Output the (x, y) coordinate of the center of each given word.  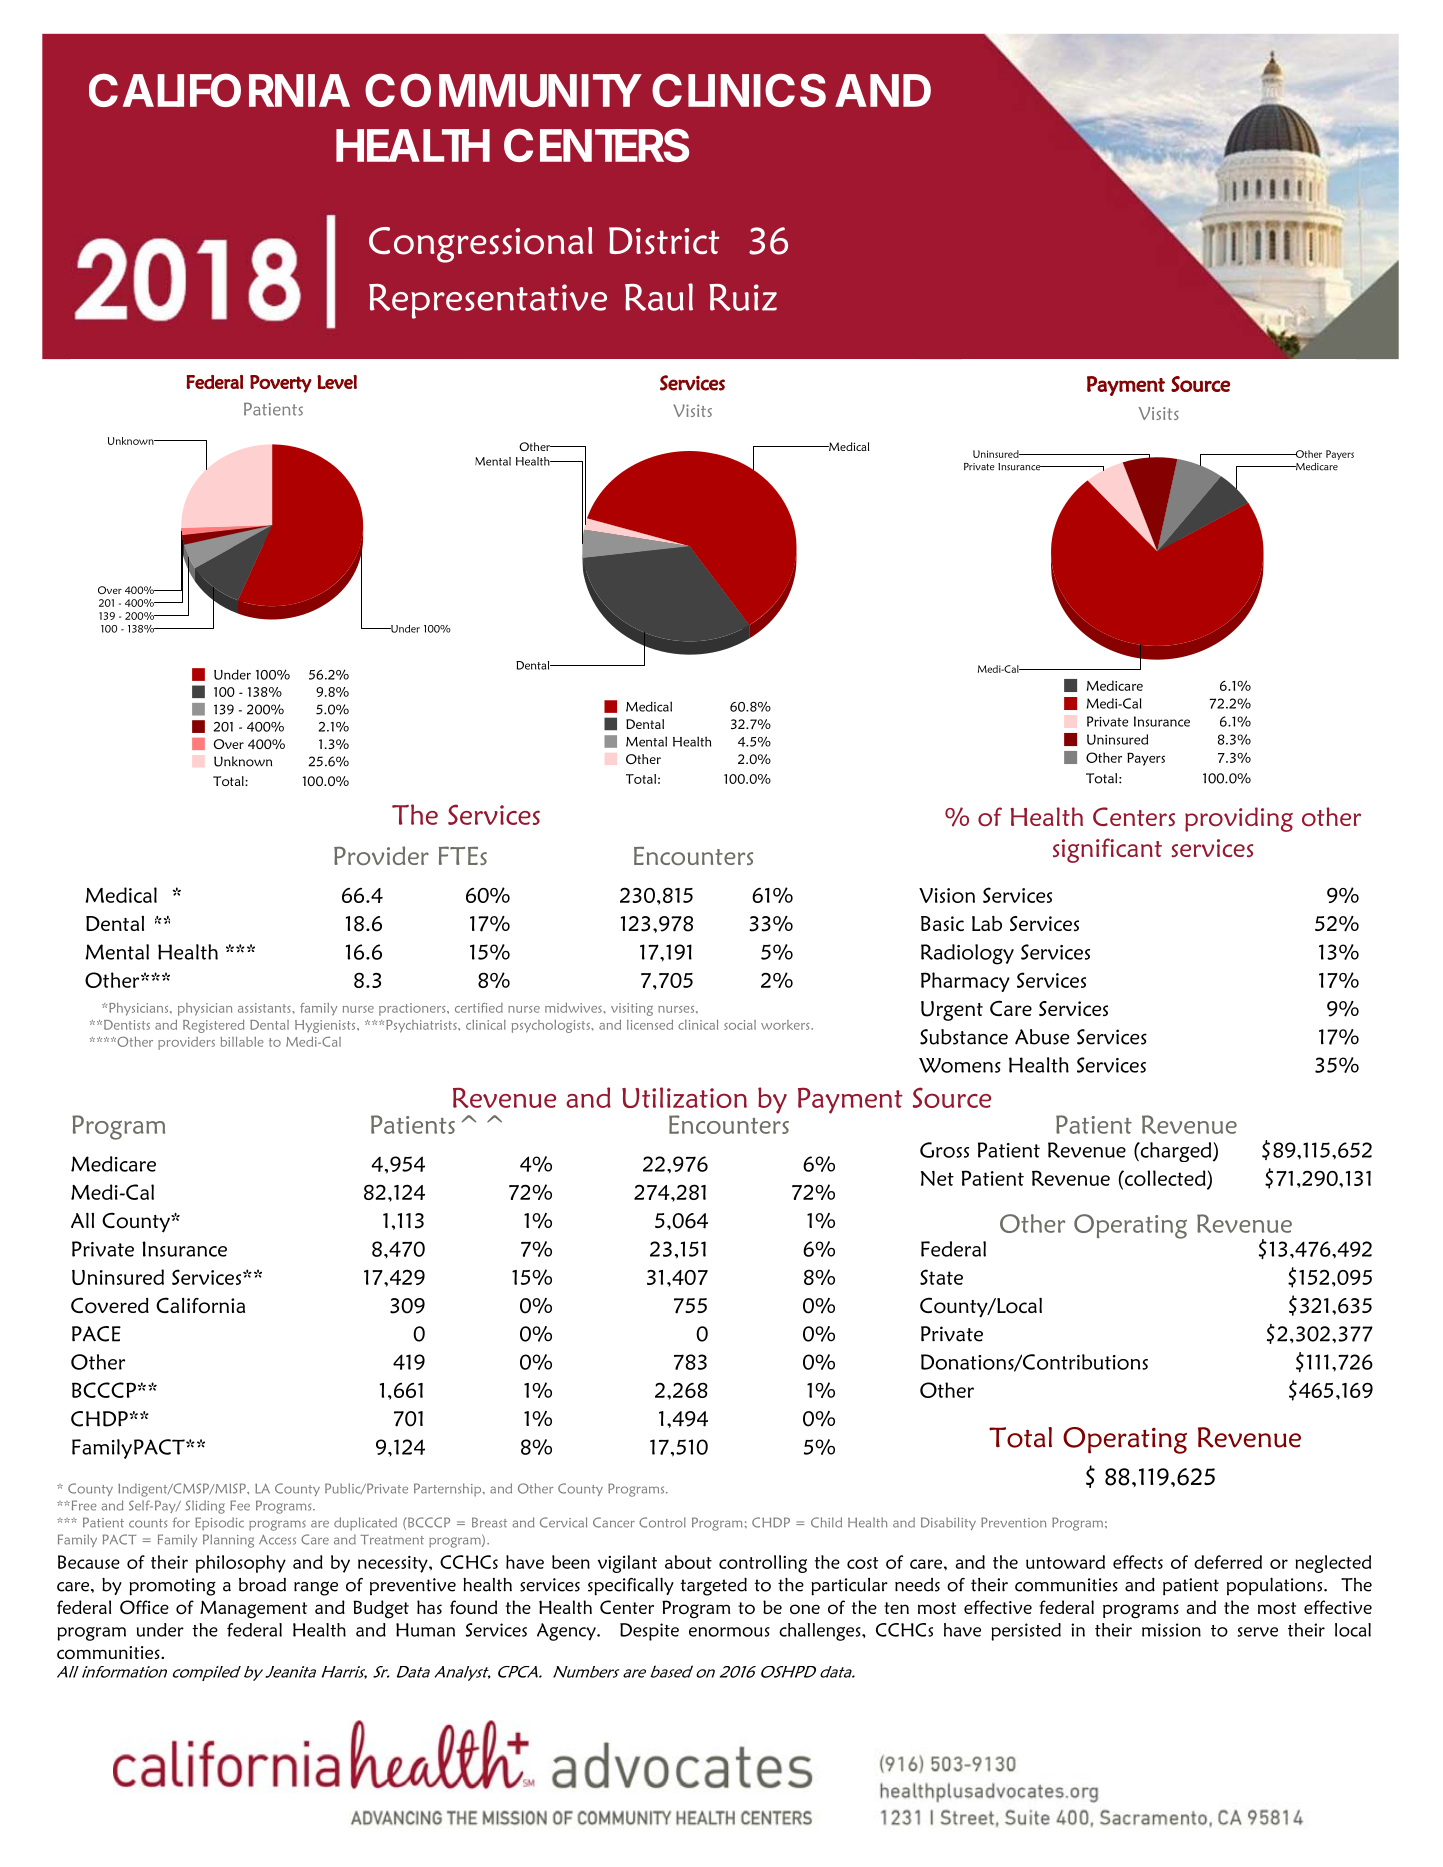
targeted (713, 1586)
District (664, 241)
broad (262, 1585)
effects (1138, 1562)
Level (337, 382)
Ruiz (743, 297)
